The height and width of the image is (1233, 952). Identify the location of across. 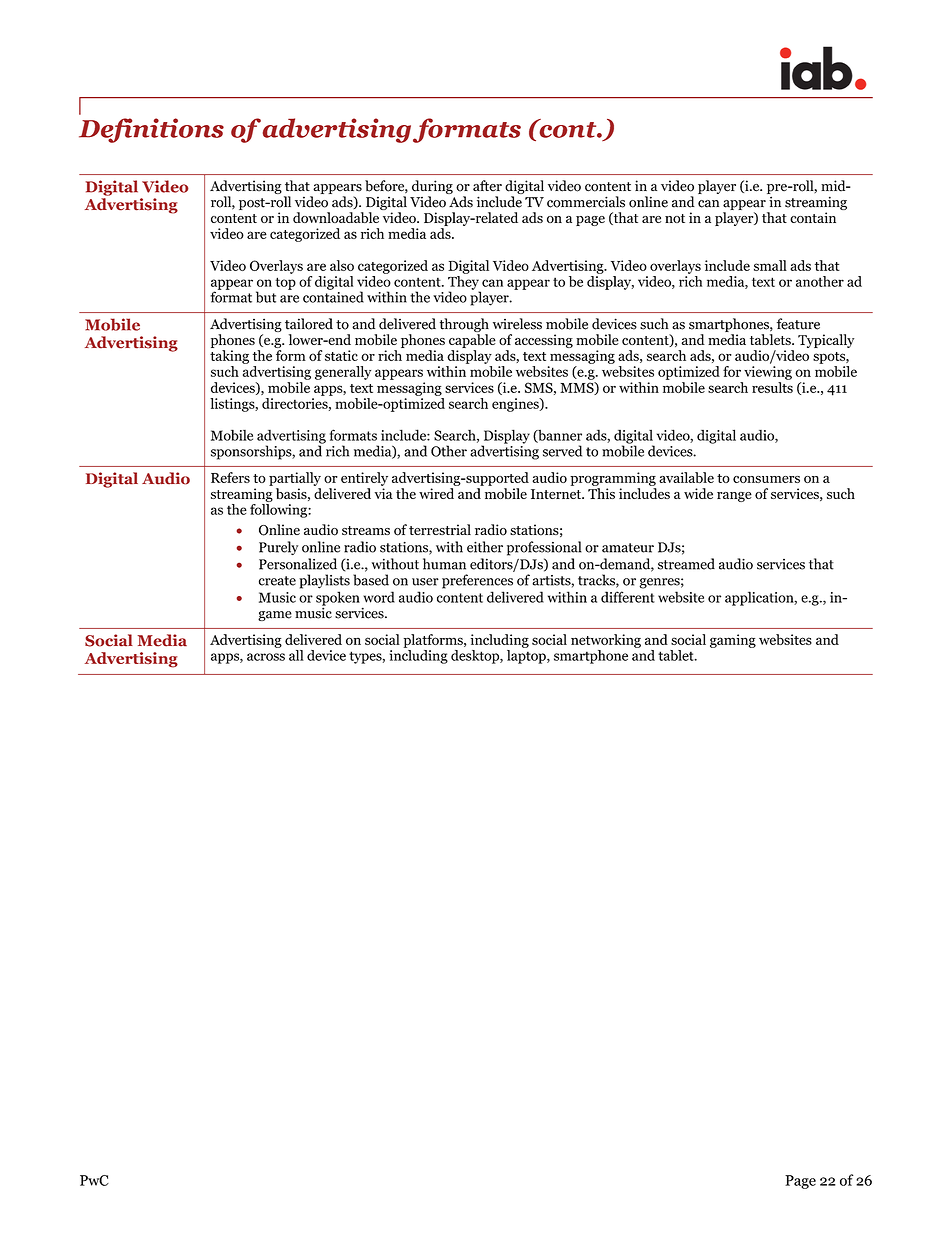
(266, 657).
